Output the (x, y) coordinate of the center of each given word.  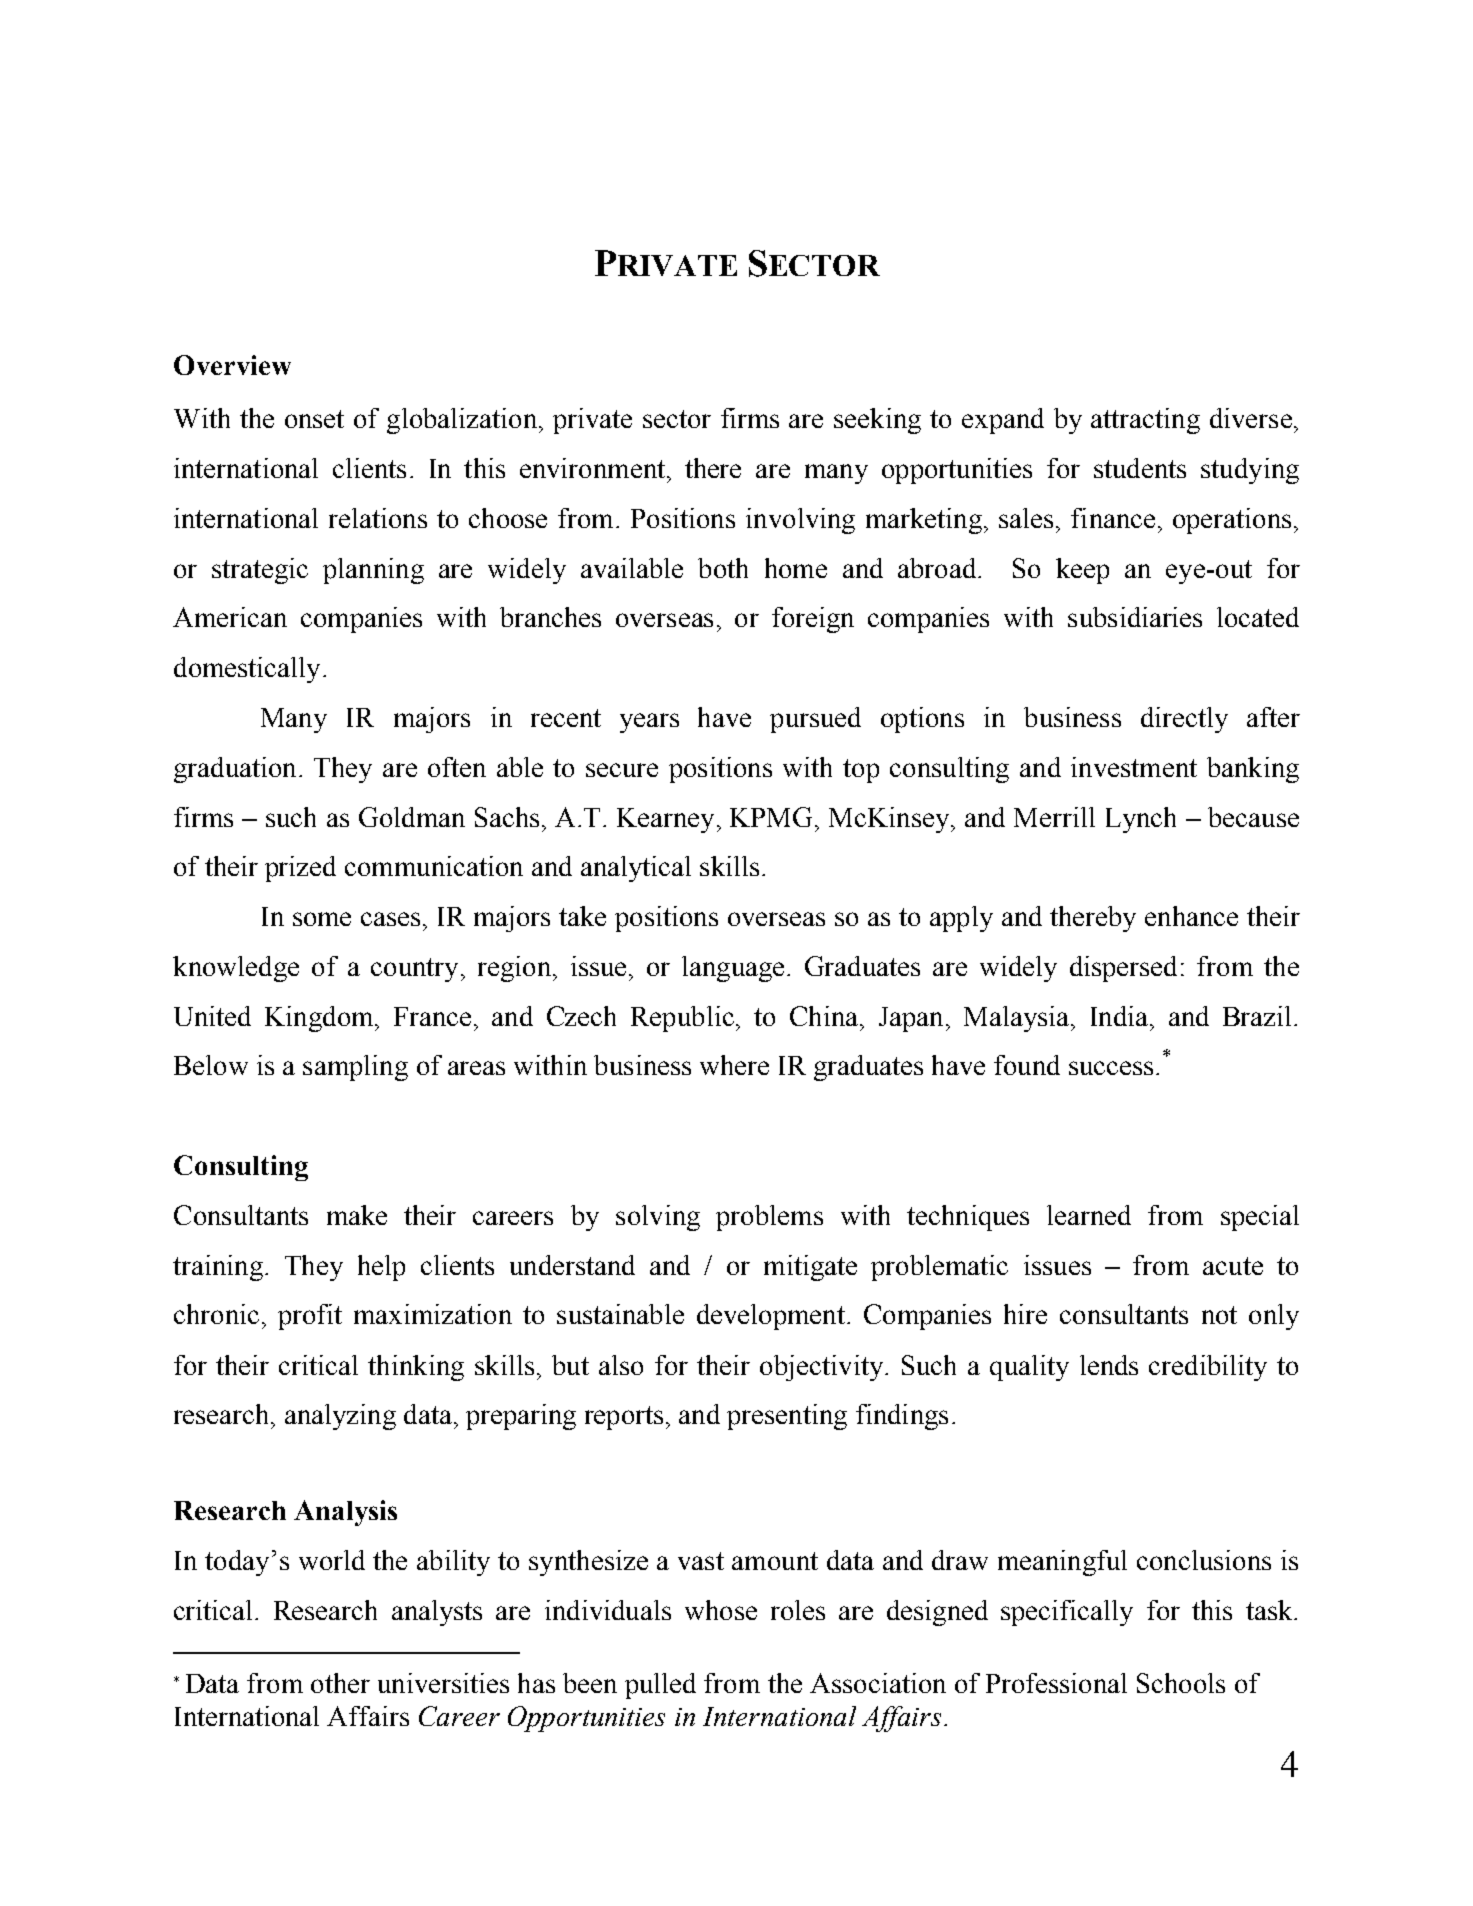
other (340, 1683)
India (1119, 1016)
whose (721, 1610)
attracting (1145, 421)
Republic (682, 1019)
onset (314, 419)
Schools (1181, 1683)
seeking (877, 421)
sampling (355, 1068)
